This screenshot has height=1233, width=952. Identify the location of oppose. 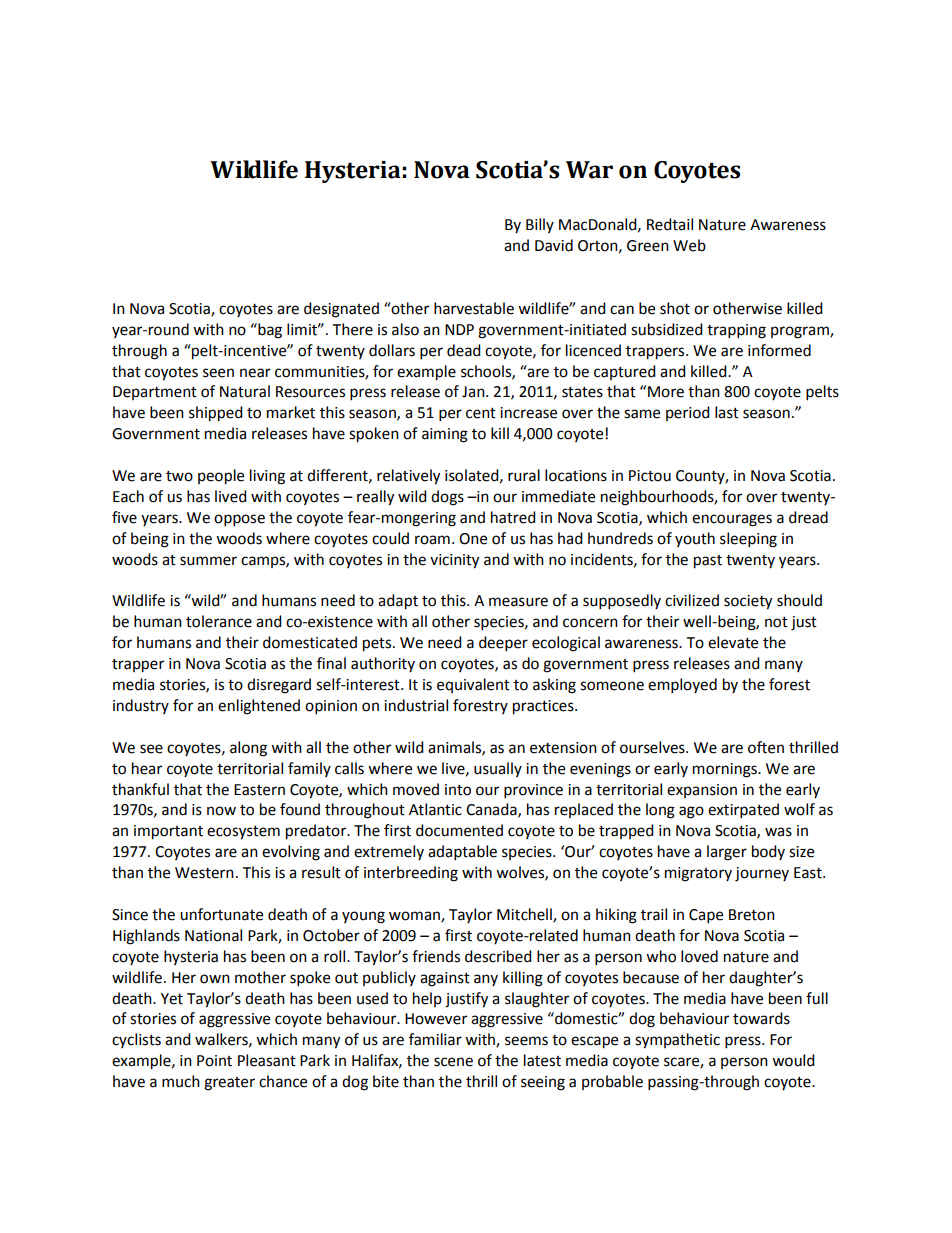
(239, 520).
